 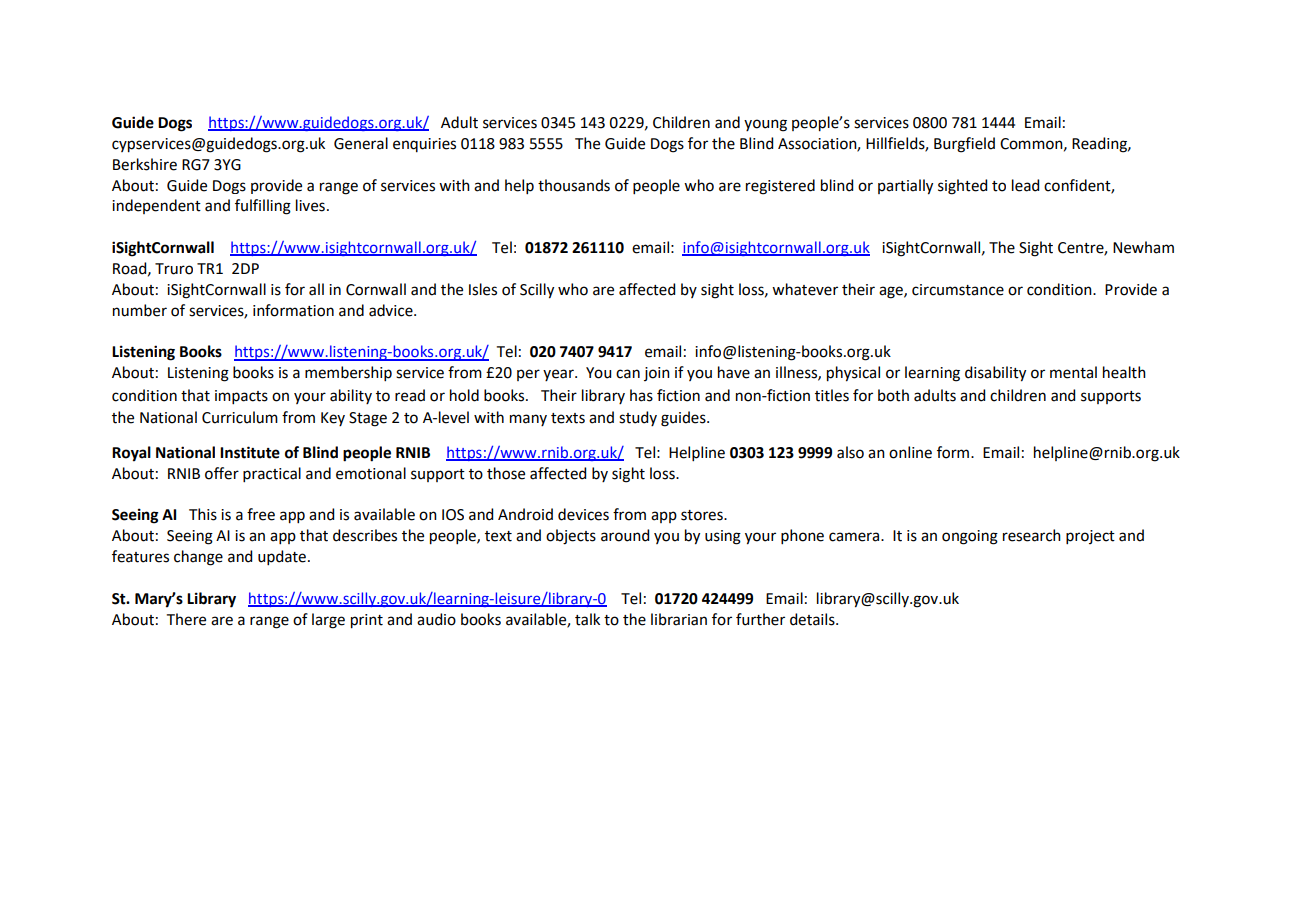 I want to click on can, so click(x=628, y=374).
